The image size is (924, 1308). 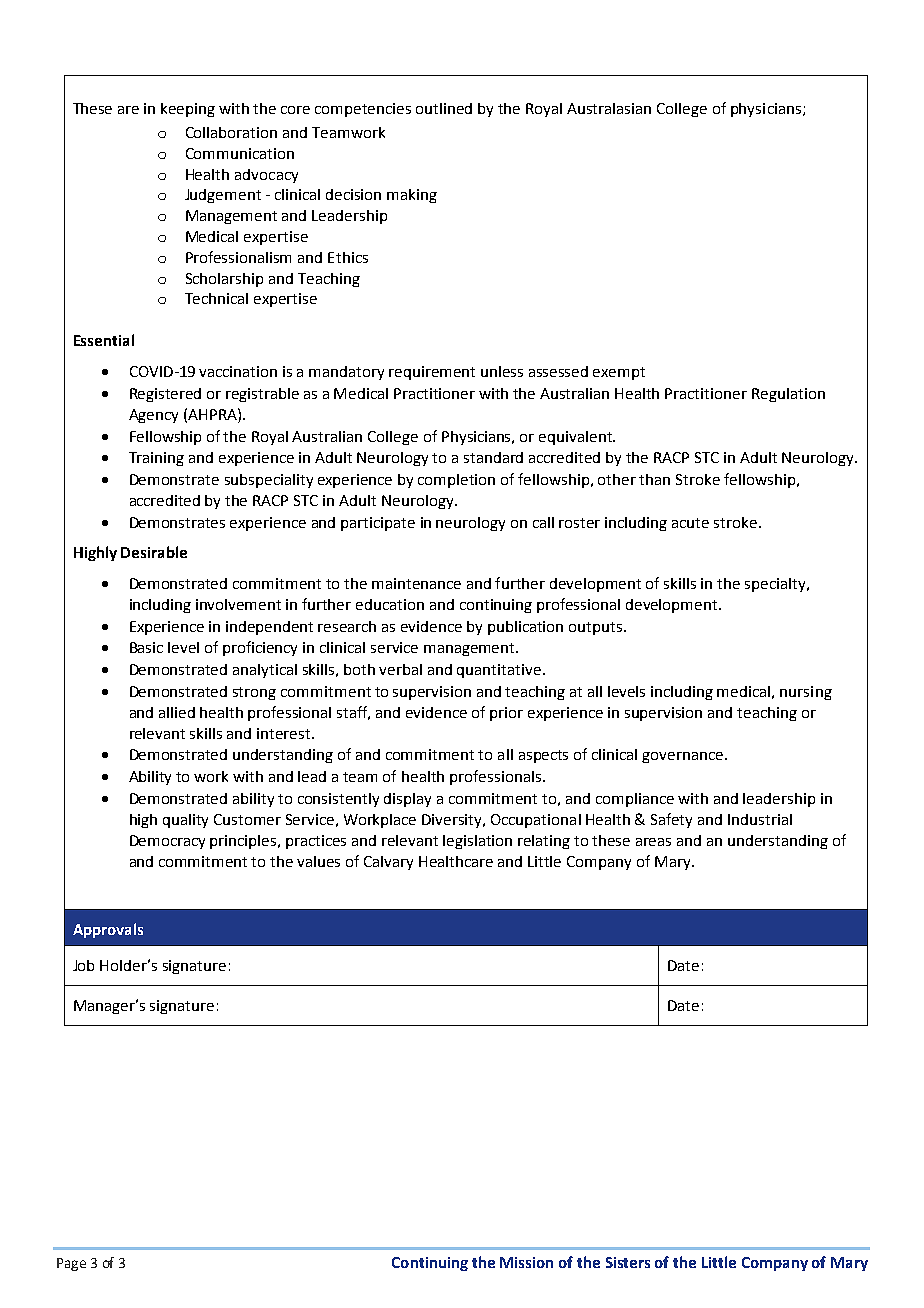 I want to click on Page, so click(x=71, y=1264).
